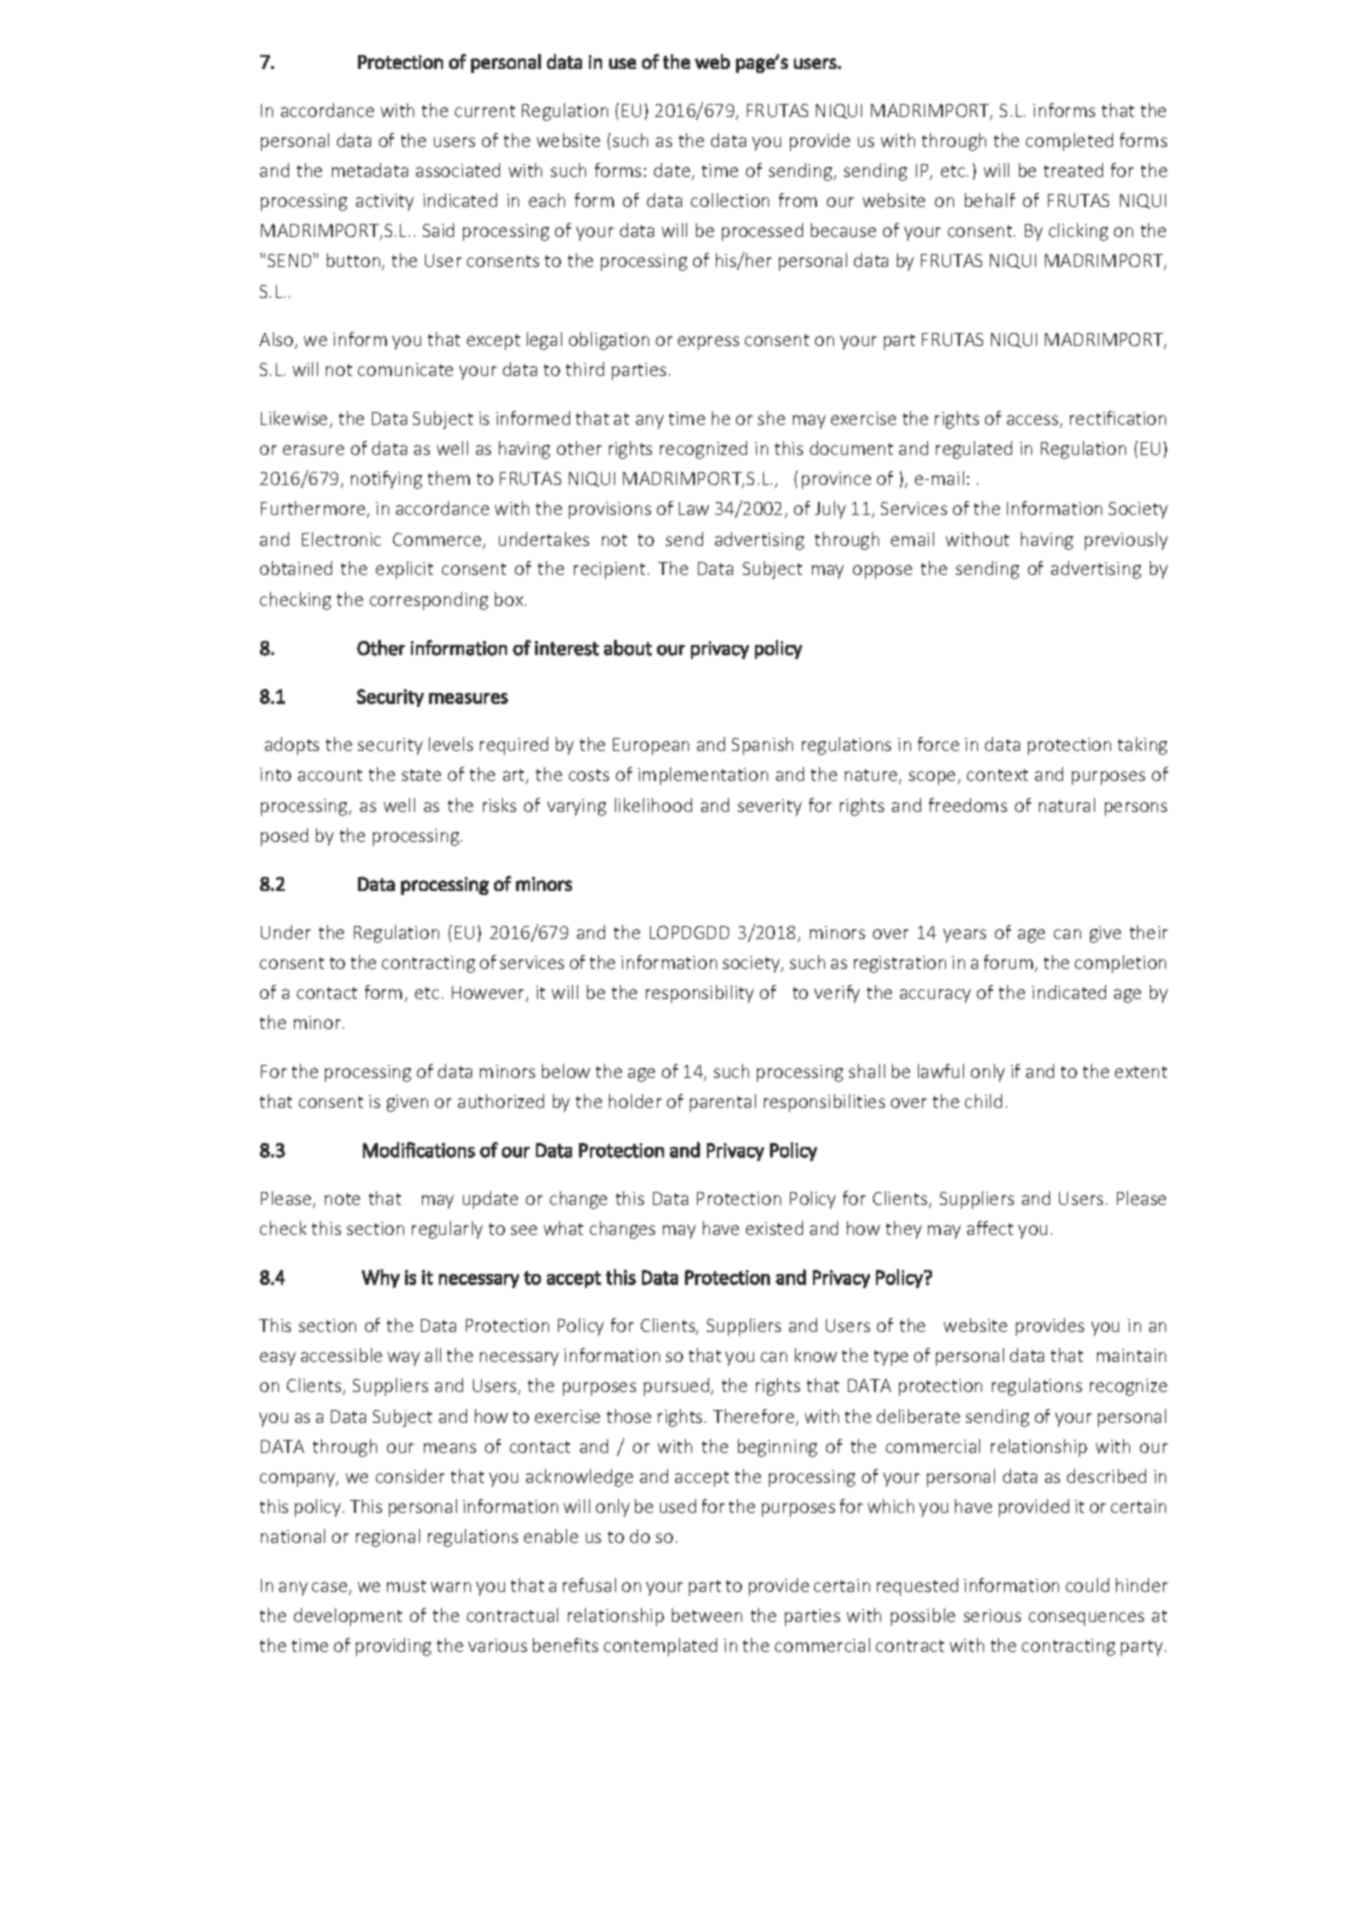  What do you see at coordinates (730, 200) in the image?
I see `collection` at bounding box center [730, 200].
